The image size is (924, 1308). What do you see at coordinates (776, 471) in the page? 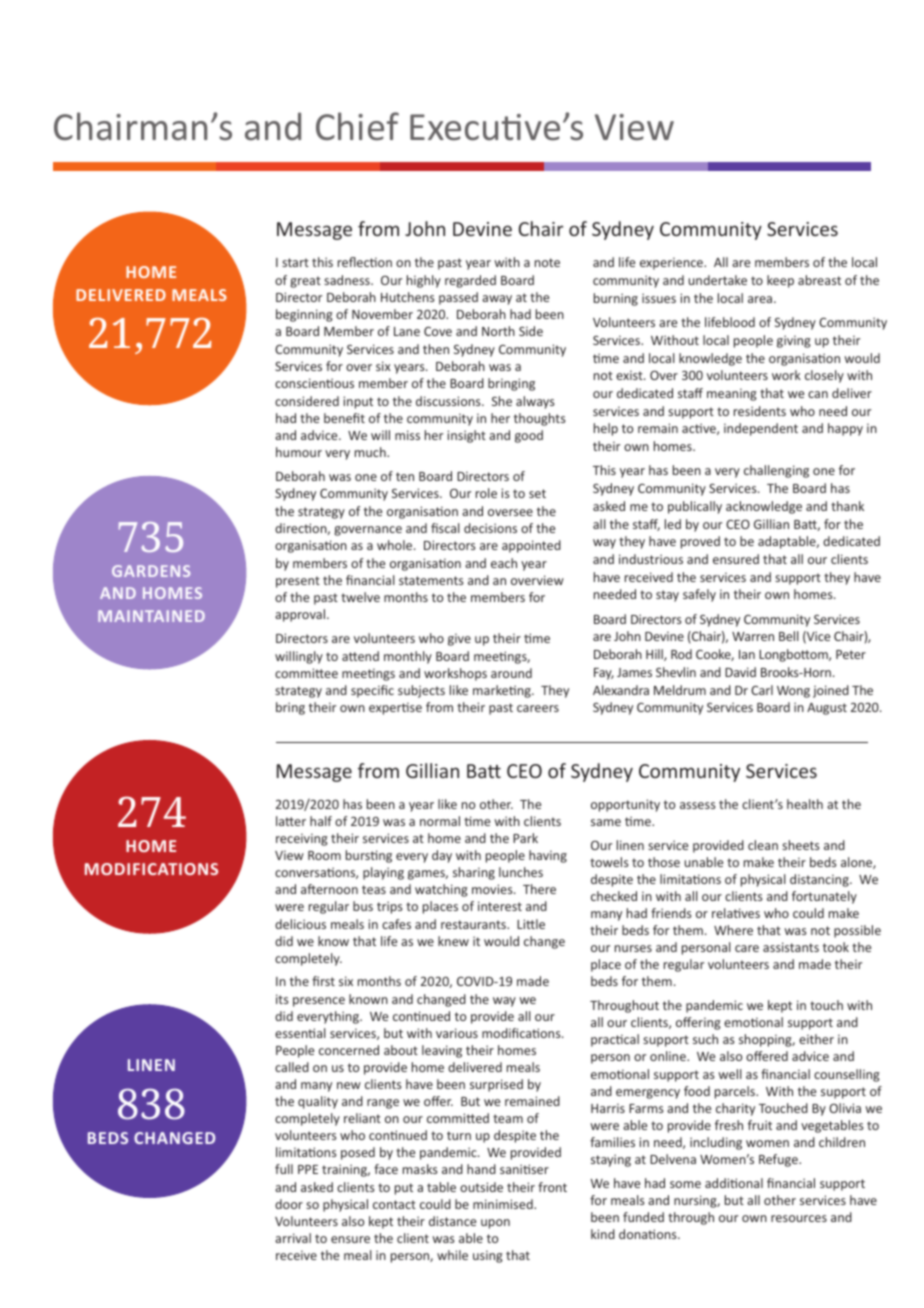
I see `challenging` at bounding box center [776, 471].
